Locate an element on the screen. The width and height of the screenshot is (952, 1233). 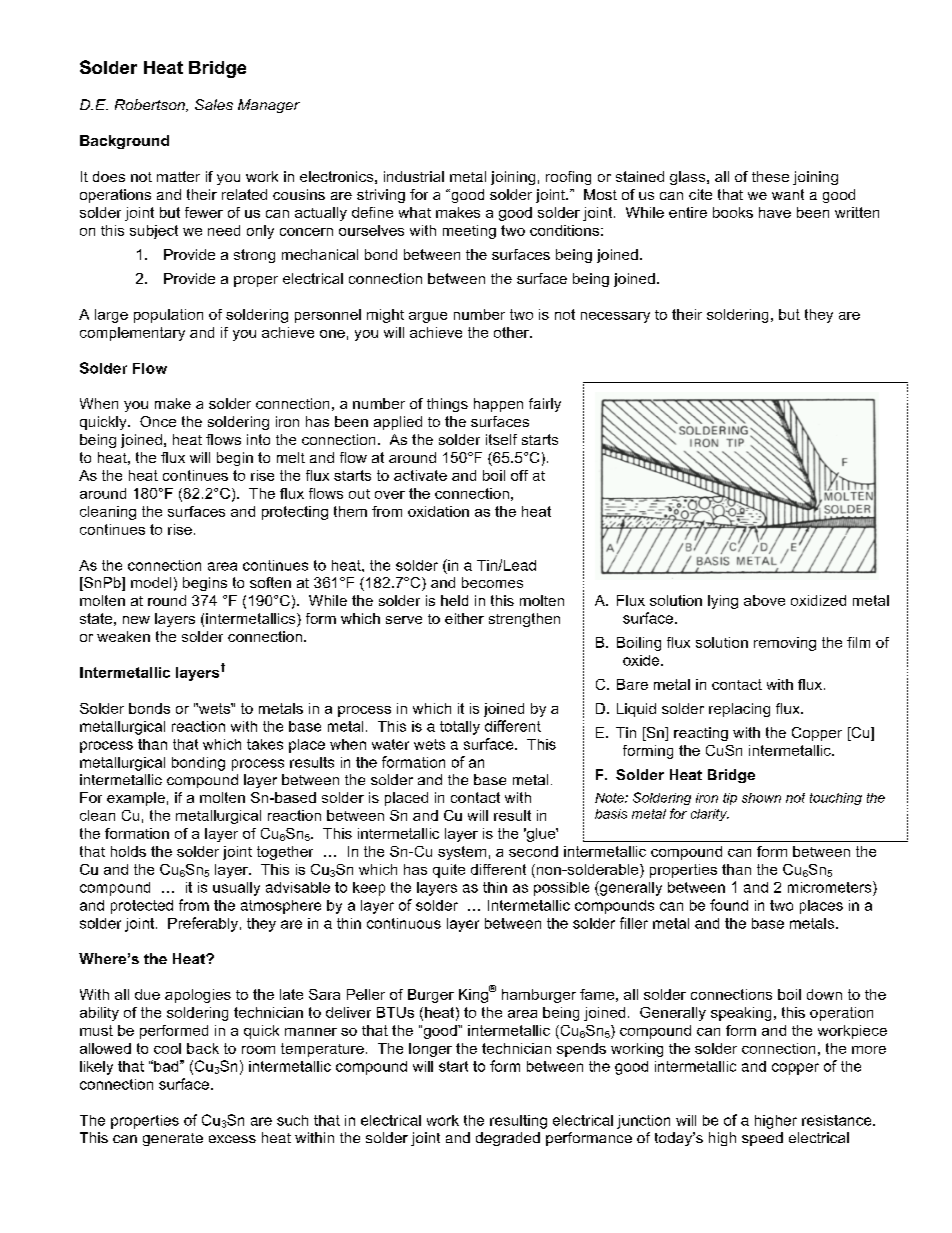
removing is located at coordinates (785, 644).
